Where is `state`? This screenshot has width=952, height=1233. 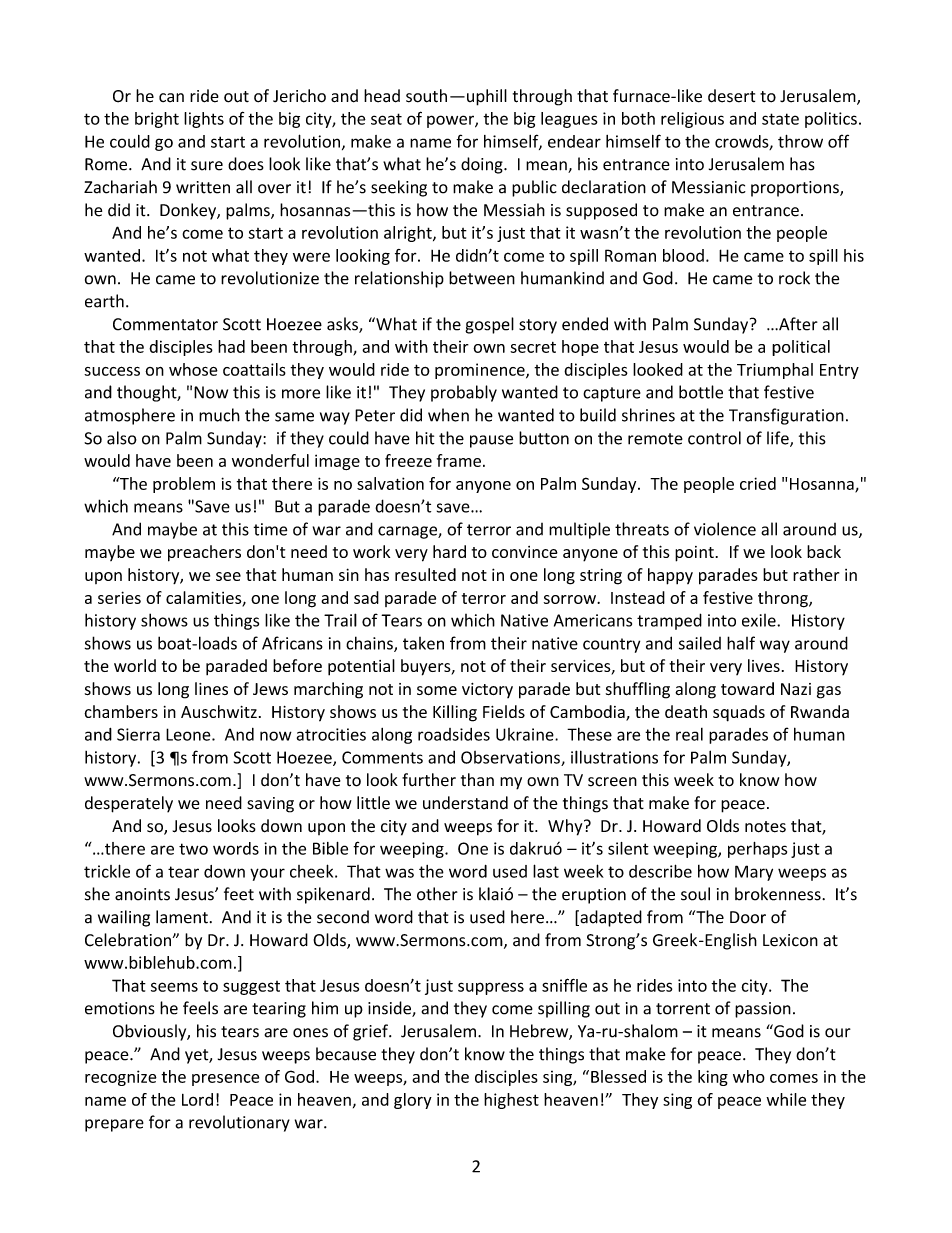
state is located at coordinates (780, 119).
